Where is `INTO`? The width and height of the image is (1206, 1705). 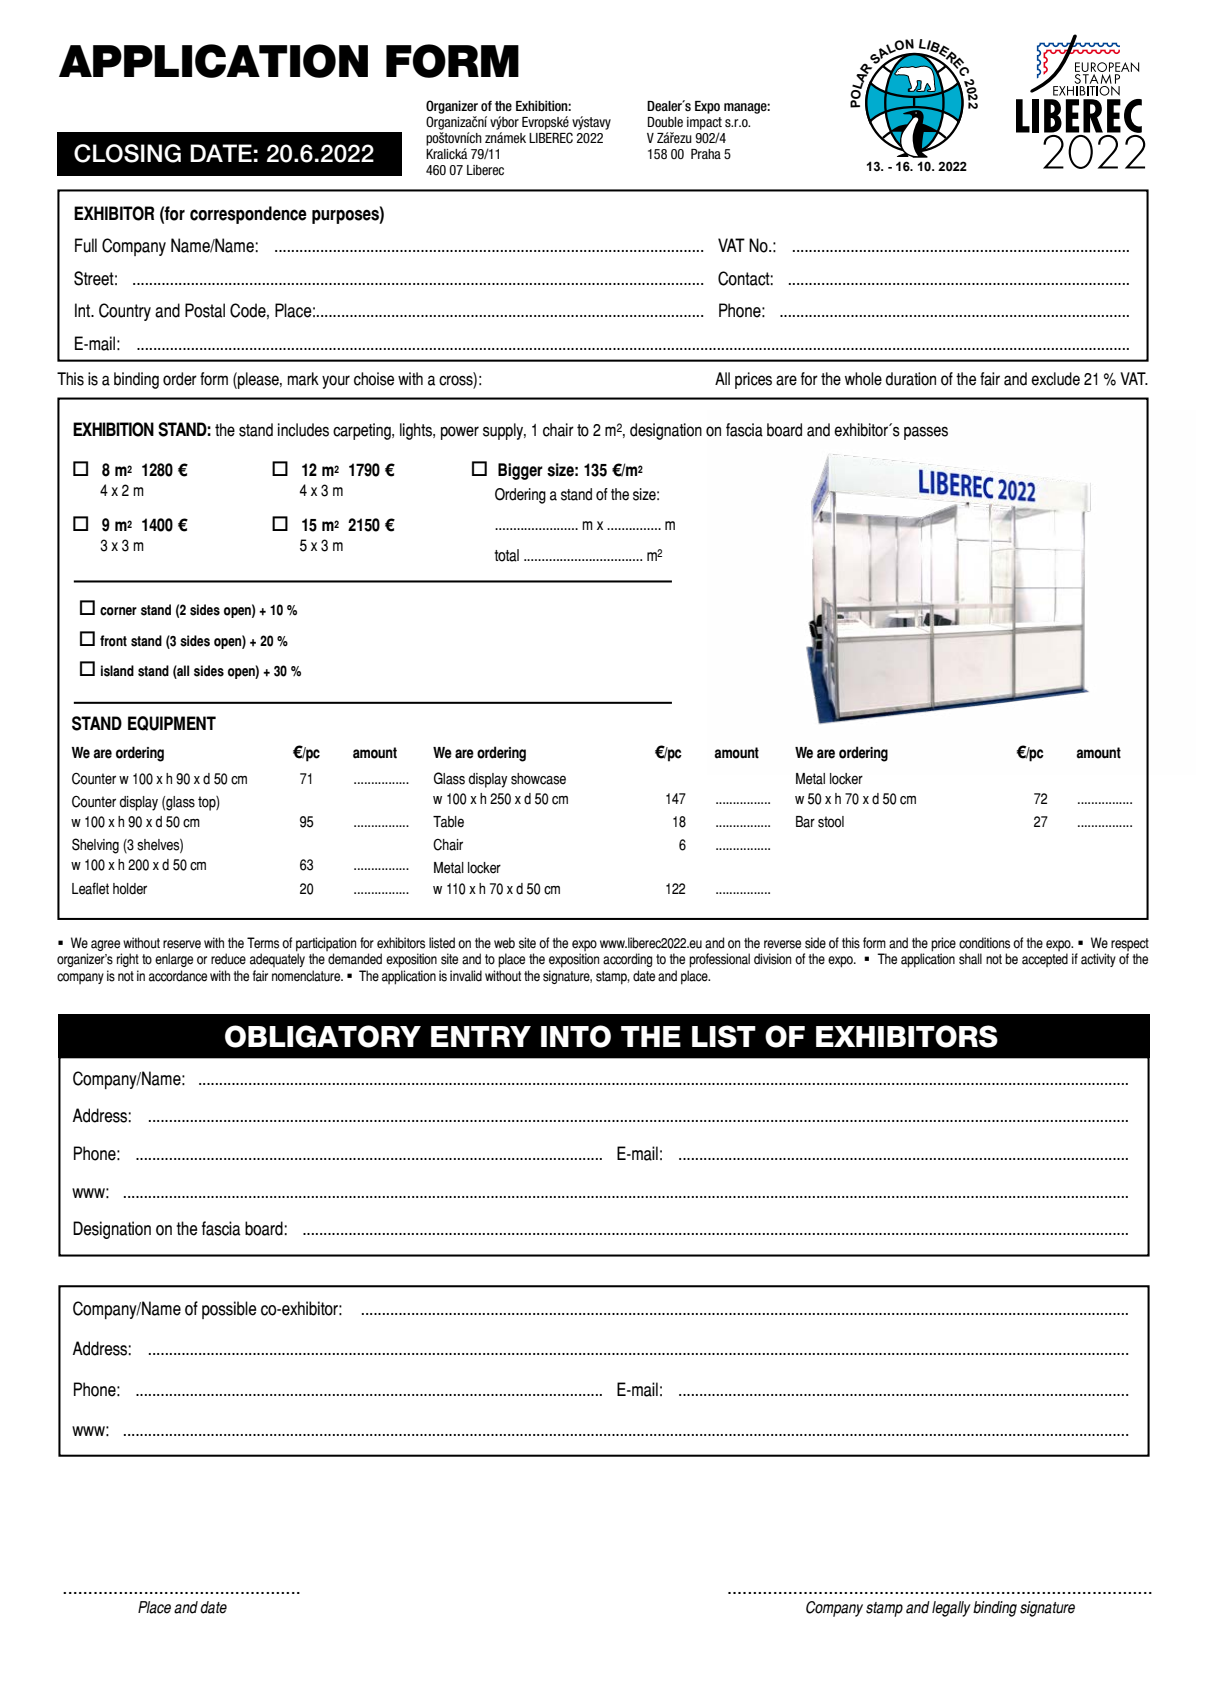 INTO is located at coordinates (576, 1036).
